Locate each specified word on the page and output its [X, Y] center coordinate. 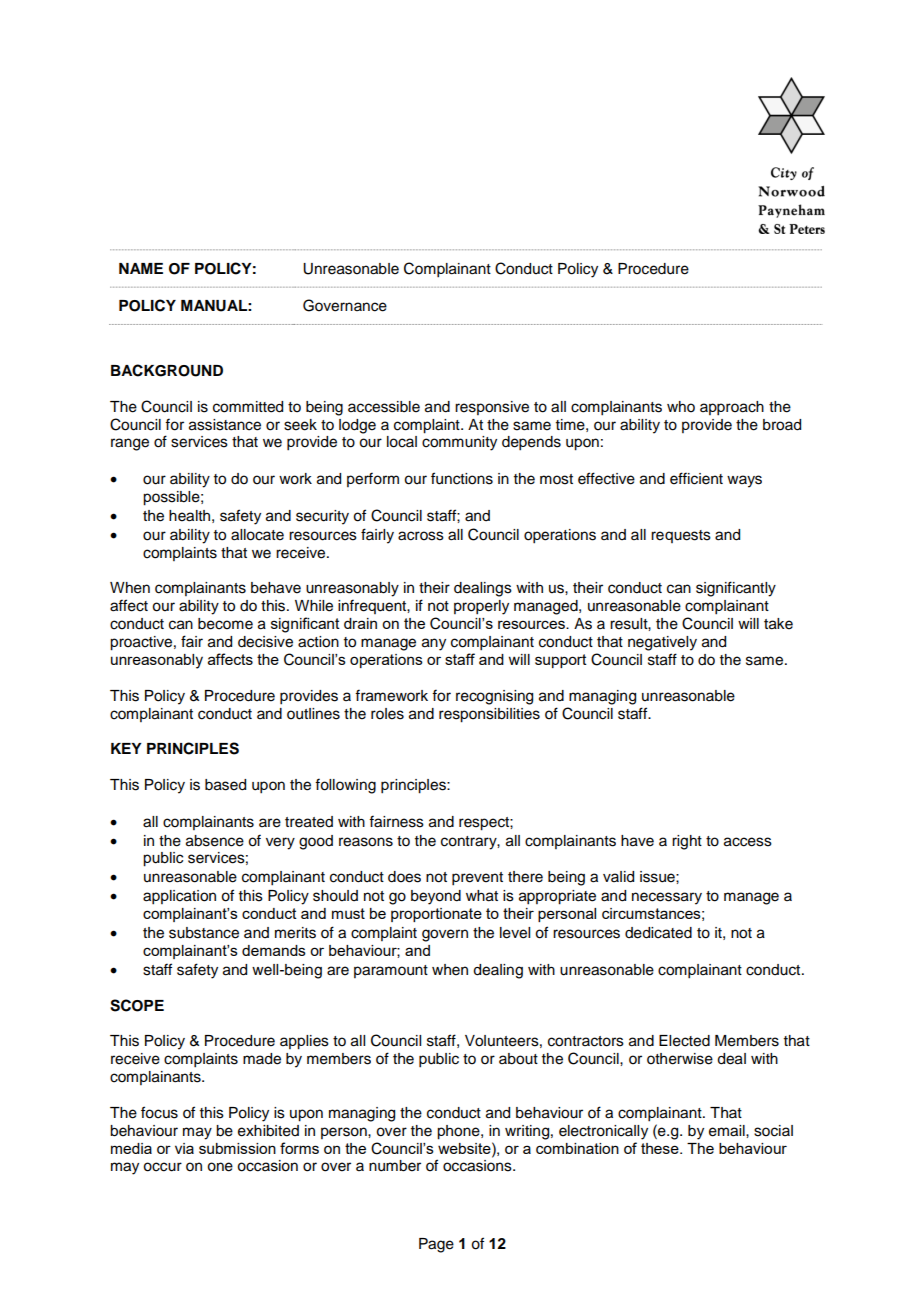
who [681, 407]
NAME [141, 268]
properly [481, 607]
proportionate [436, 915]
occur [162, 1167]
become [225, 624]
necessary [667, 898]
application [179, 897]
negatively [662, 643]
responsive [492, 408]
